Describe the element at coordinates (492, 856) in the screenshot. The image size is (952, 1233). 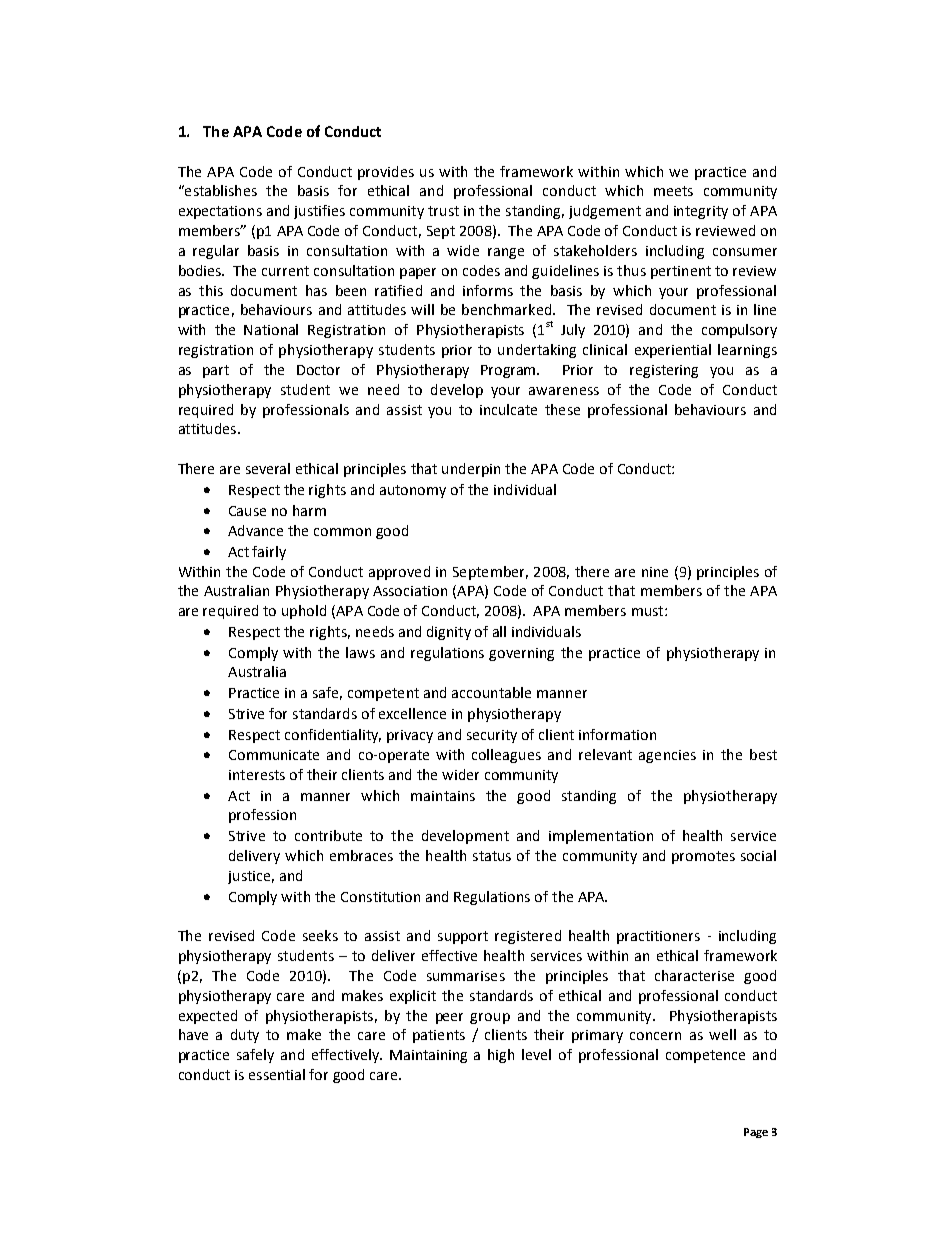
I see `status` at that location.
